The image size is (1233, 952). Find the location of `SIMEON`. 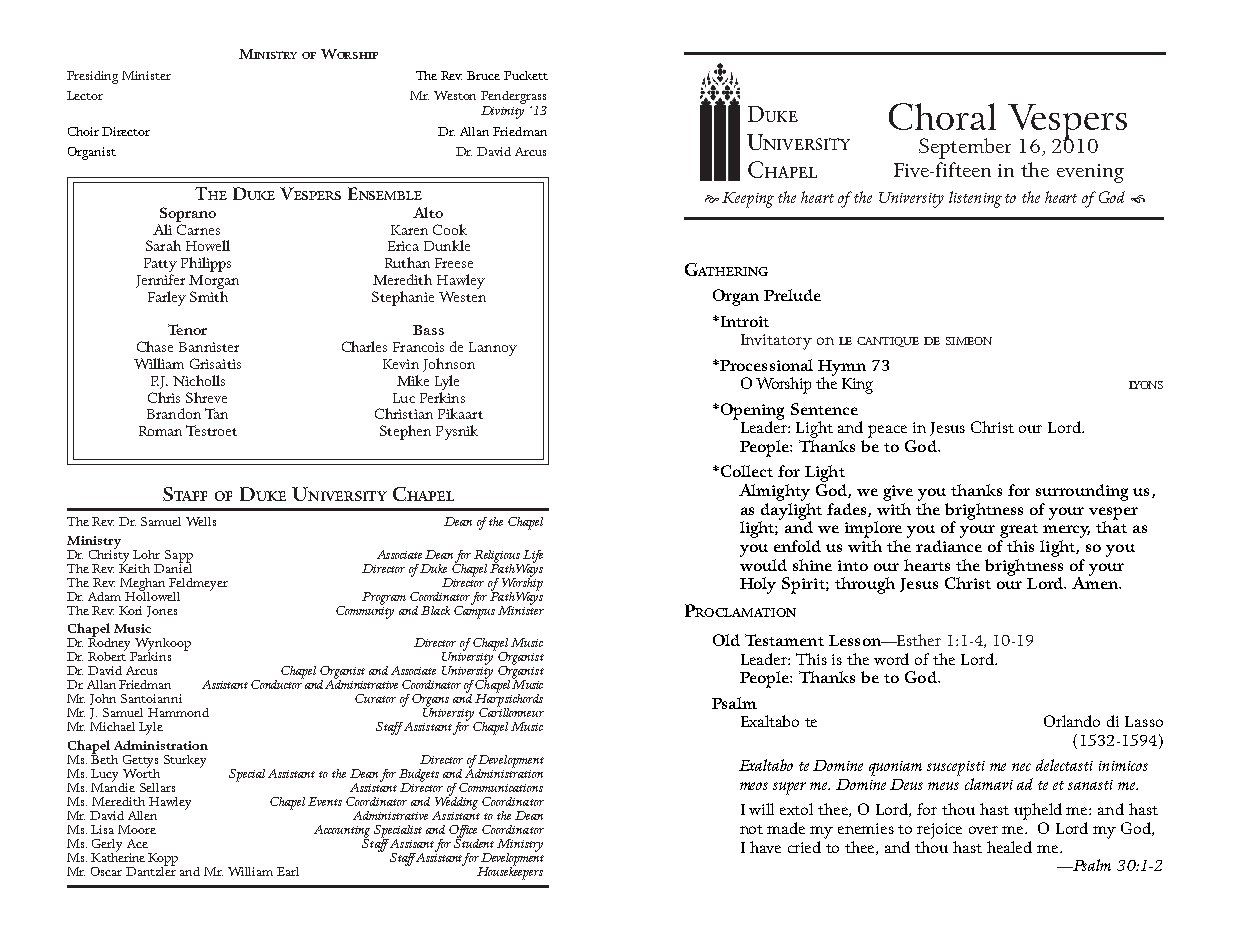

SIMEON is located at coordinates (969, 341).
